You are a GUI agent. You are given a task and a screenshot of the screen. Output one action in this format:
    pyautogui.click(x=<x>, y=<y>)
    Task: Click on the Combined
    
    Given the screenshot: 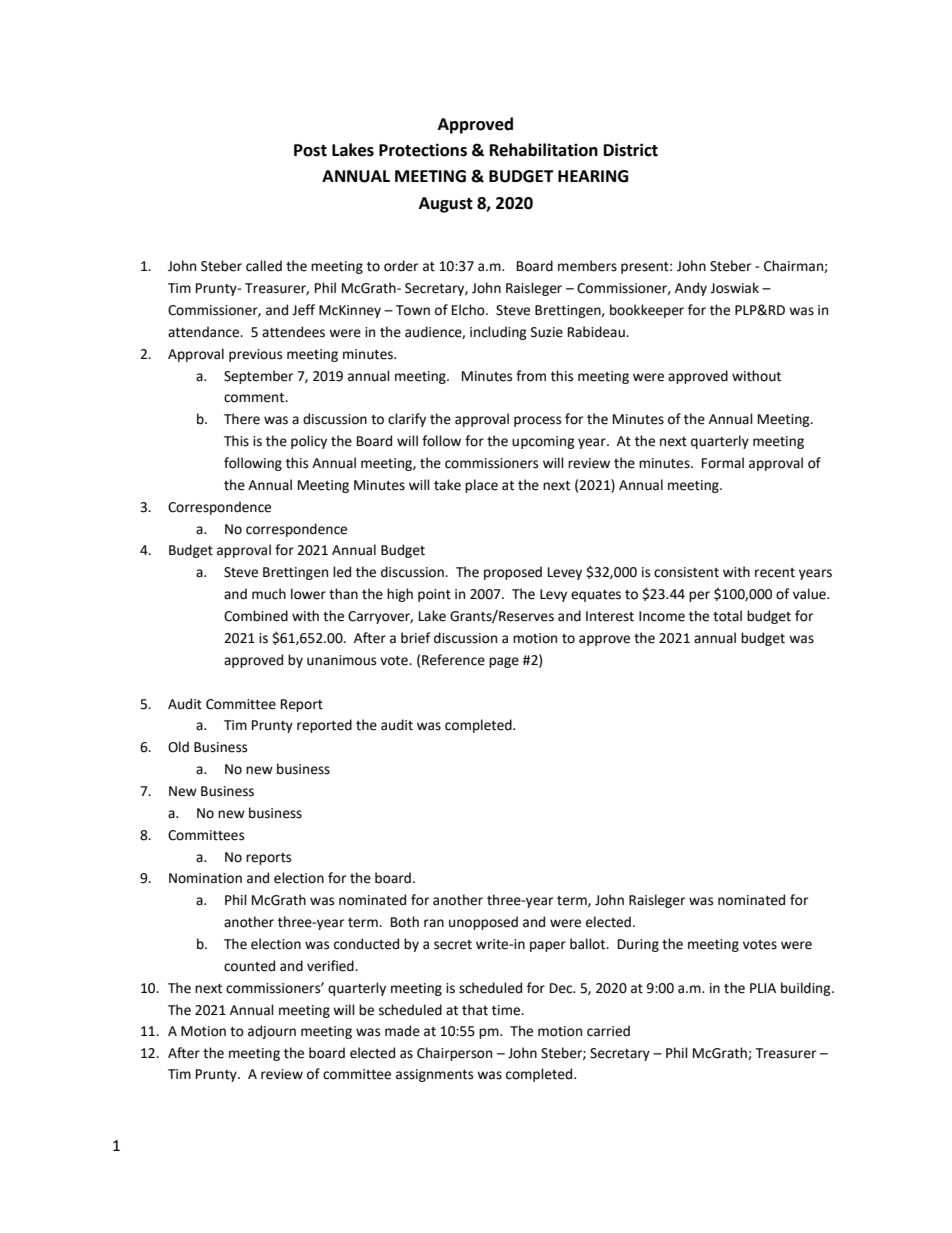 What is the action you would take?
    pyautogui.click(x=256, y=616)
